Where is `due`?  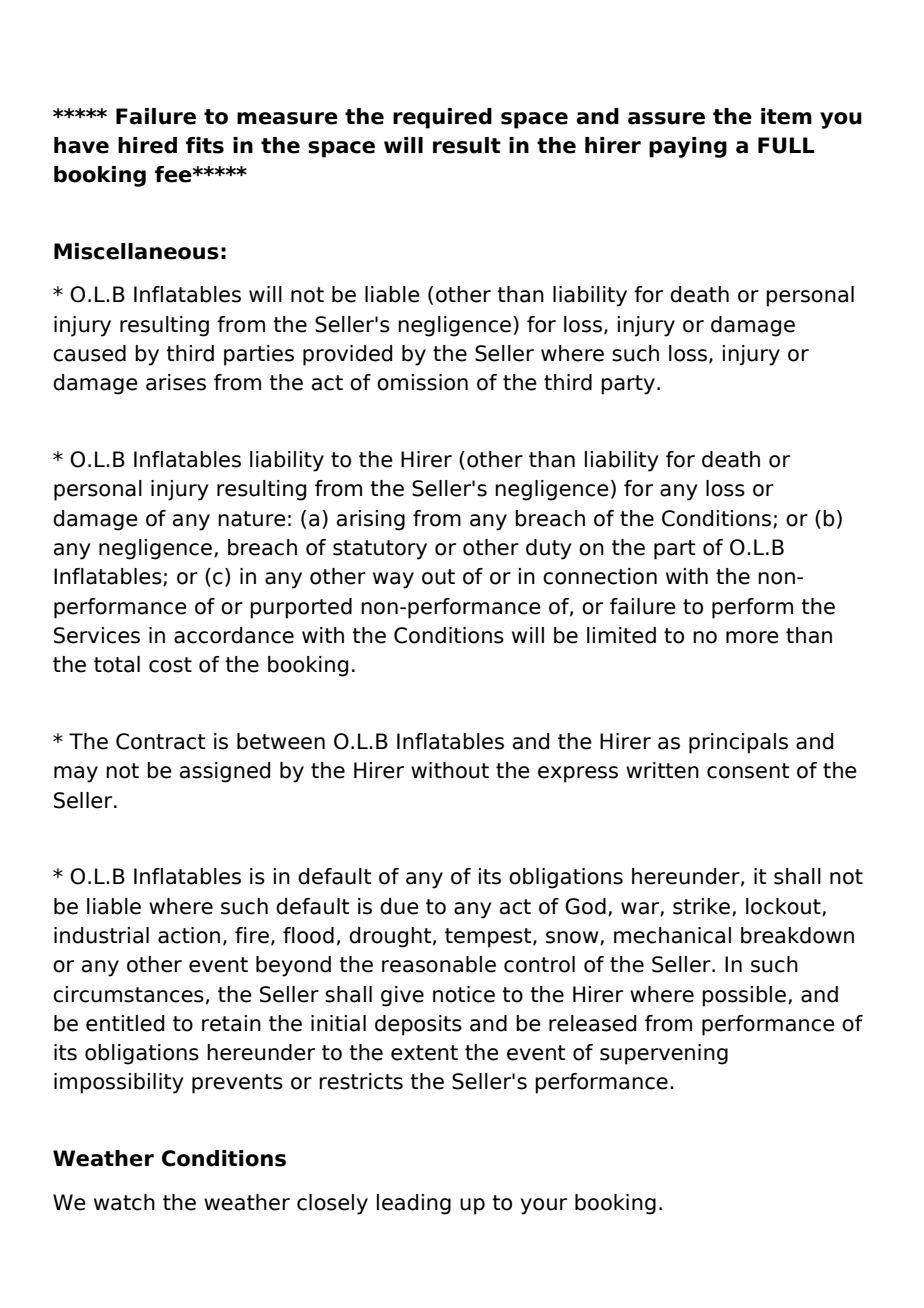
due is located at coordinates (399, 906).
